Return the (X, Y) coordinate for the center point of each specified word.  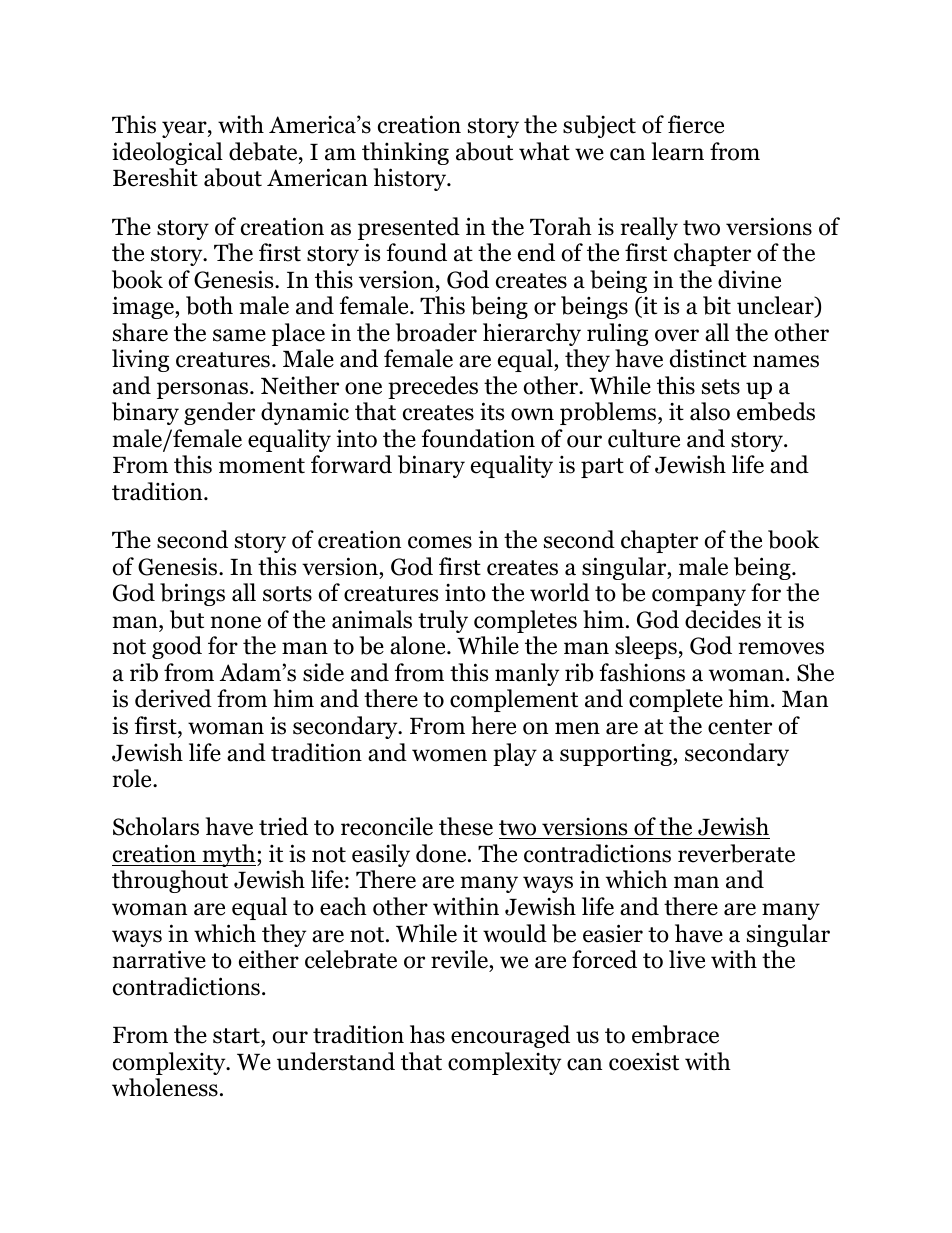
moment (262, 466)
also (710, 411)
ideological (167, 153)
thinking (405, 153)
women (449, 755)
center (740, 727)
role (133, 778)
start (237, 1036)
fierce (696, 124)
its (492, 411)
